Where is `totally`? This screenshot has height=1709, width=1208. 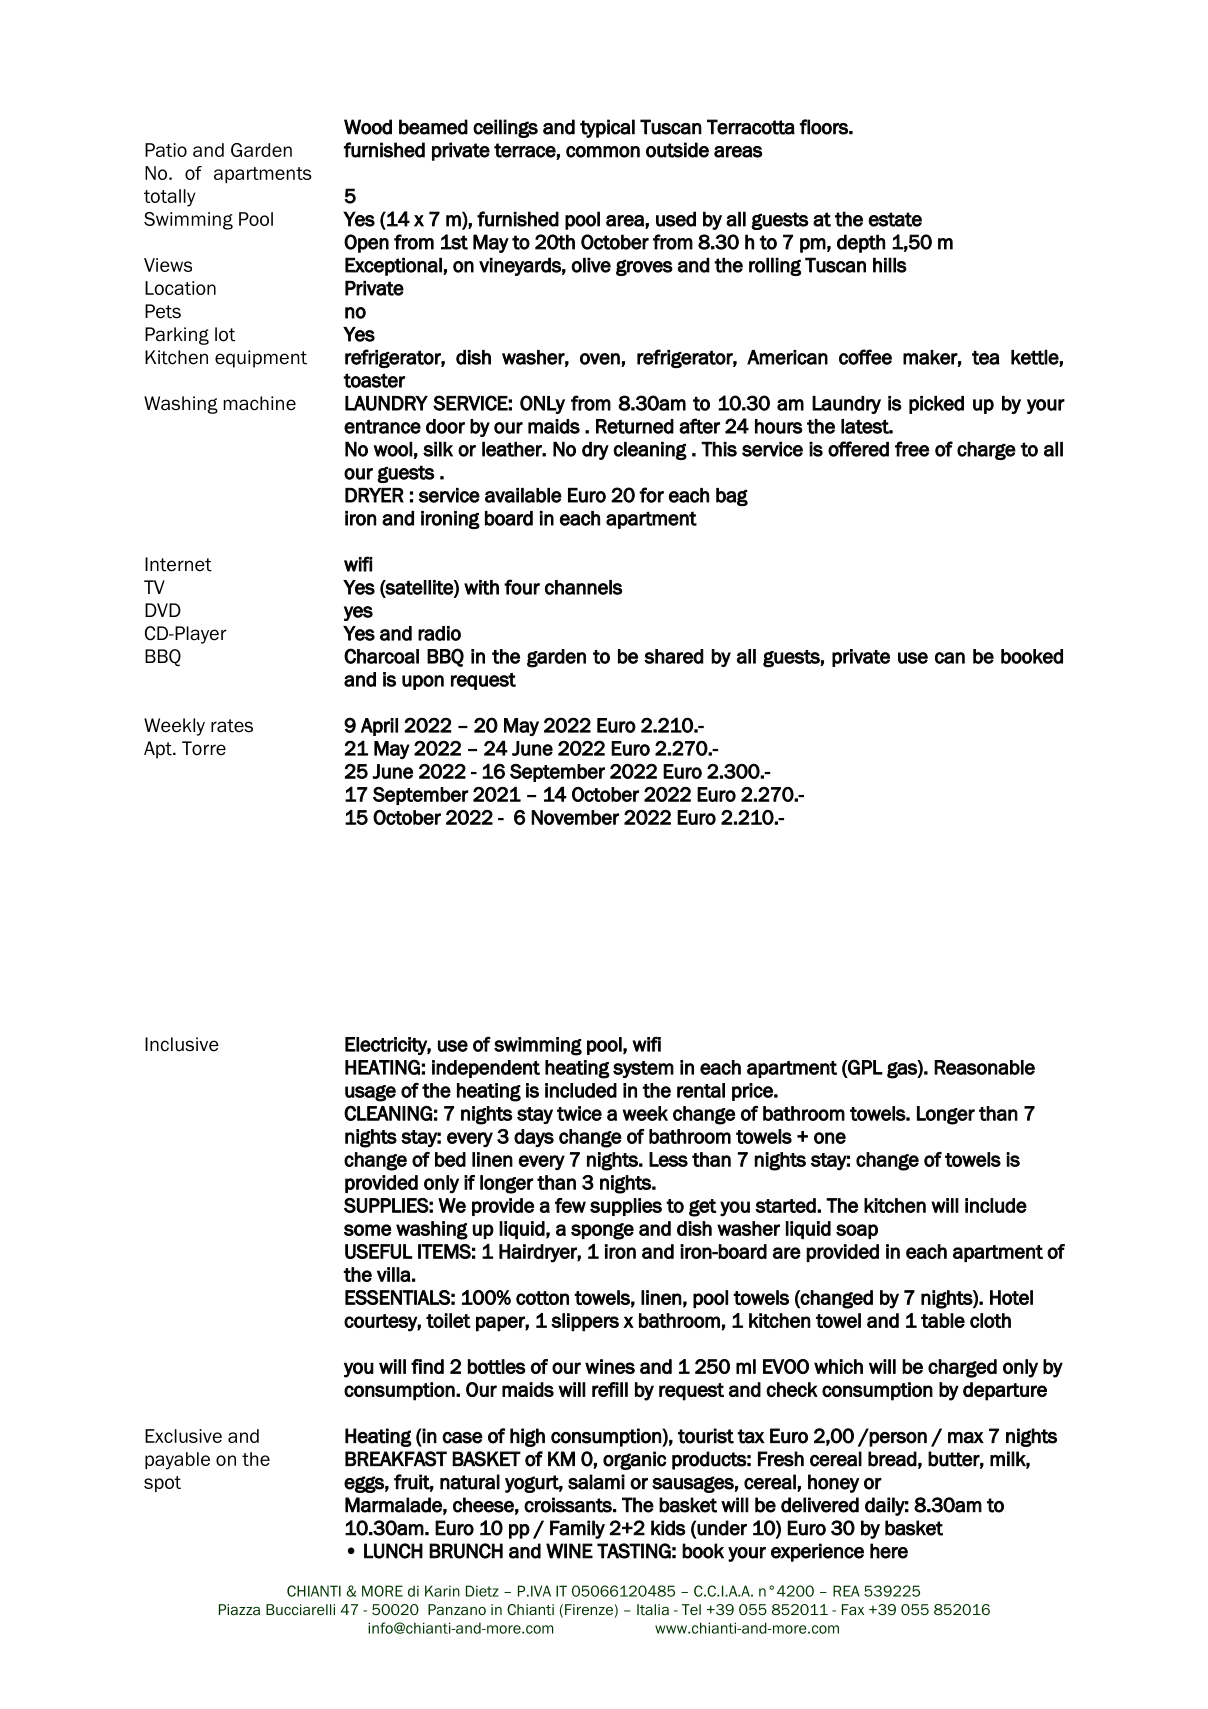
totally is located at coordinates (169, 198).
